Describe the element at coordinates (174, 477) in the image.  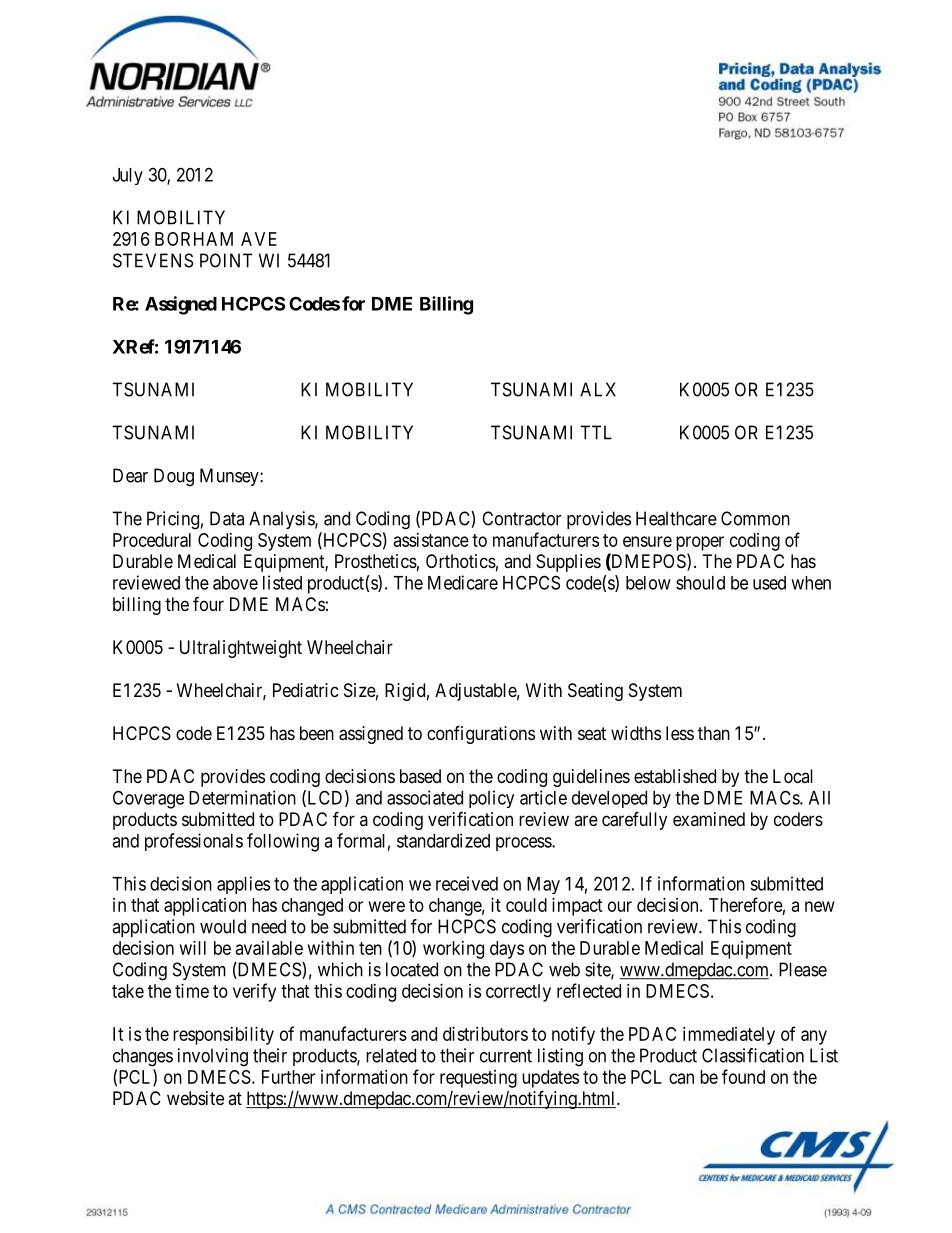
I see `Doug` at that location.
